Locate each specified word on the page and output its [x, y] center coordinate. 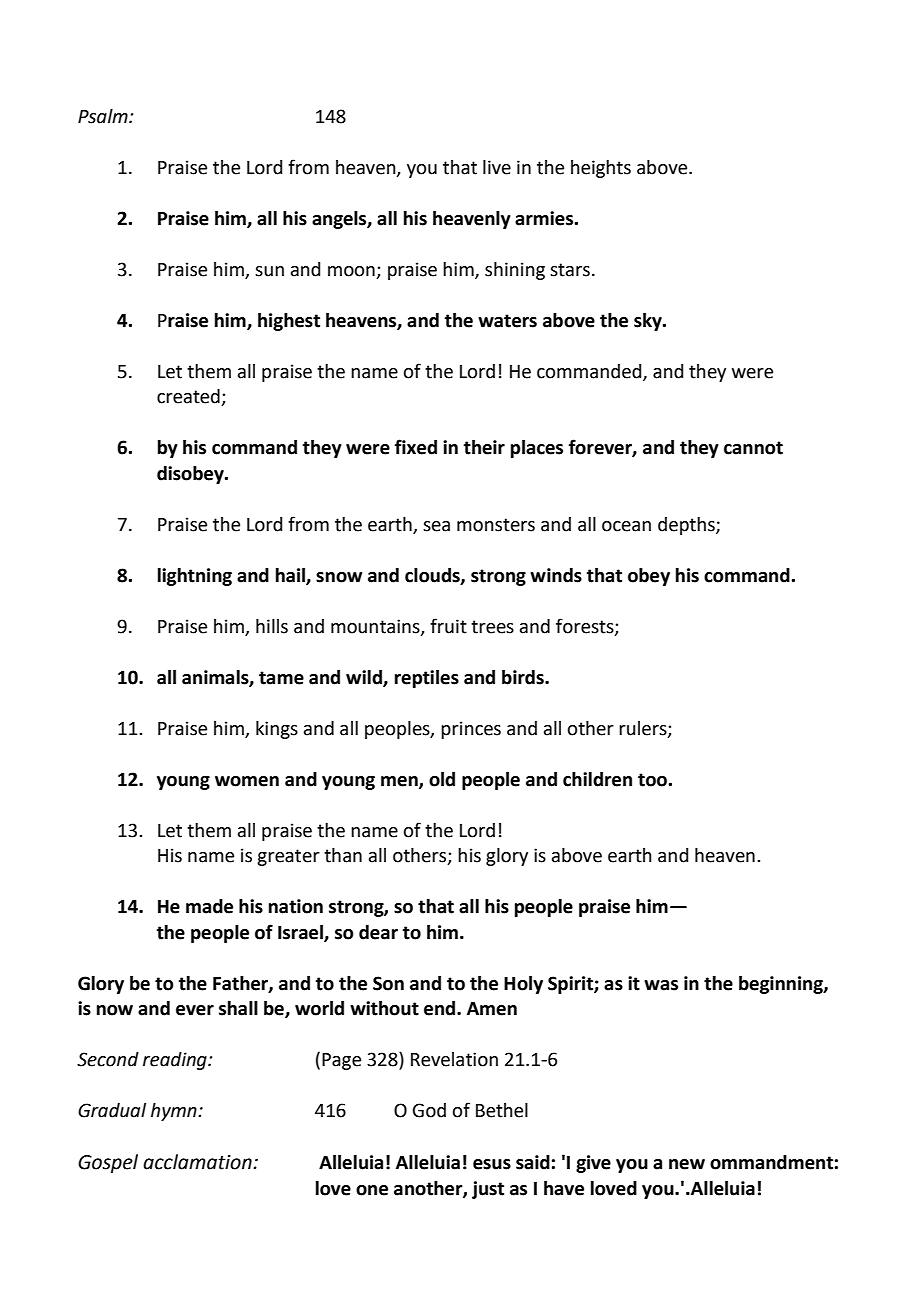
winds [556, 575]
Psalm [104, 116]
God [429, 1110]
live [497, 167]
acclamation [198, 1162]
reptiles [427, 679]
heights [601, 169]
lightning [195, 577]
